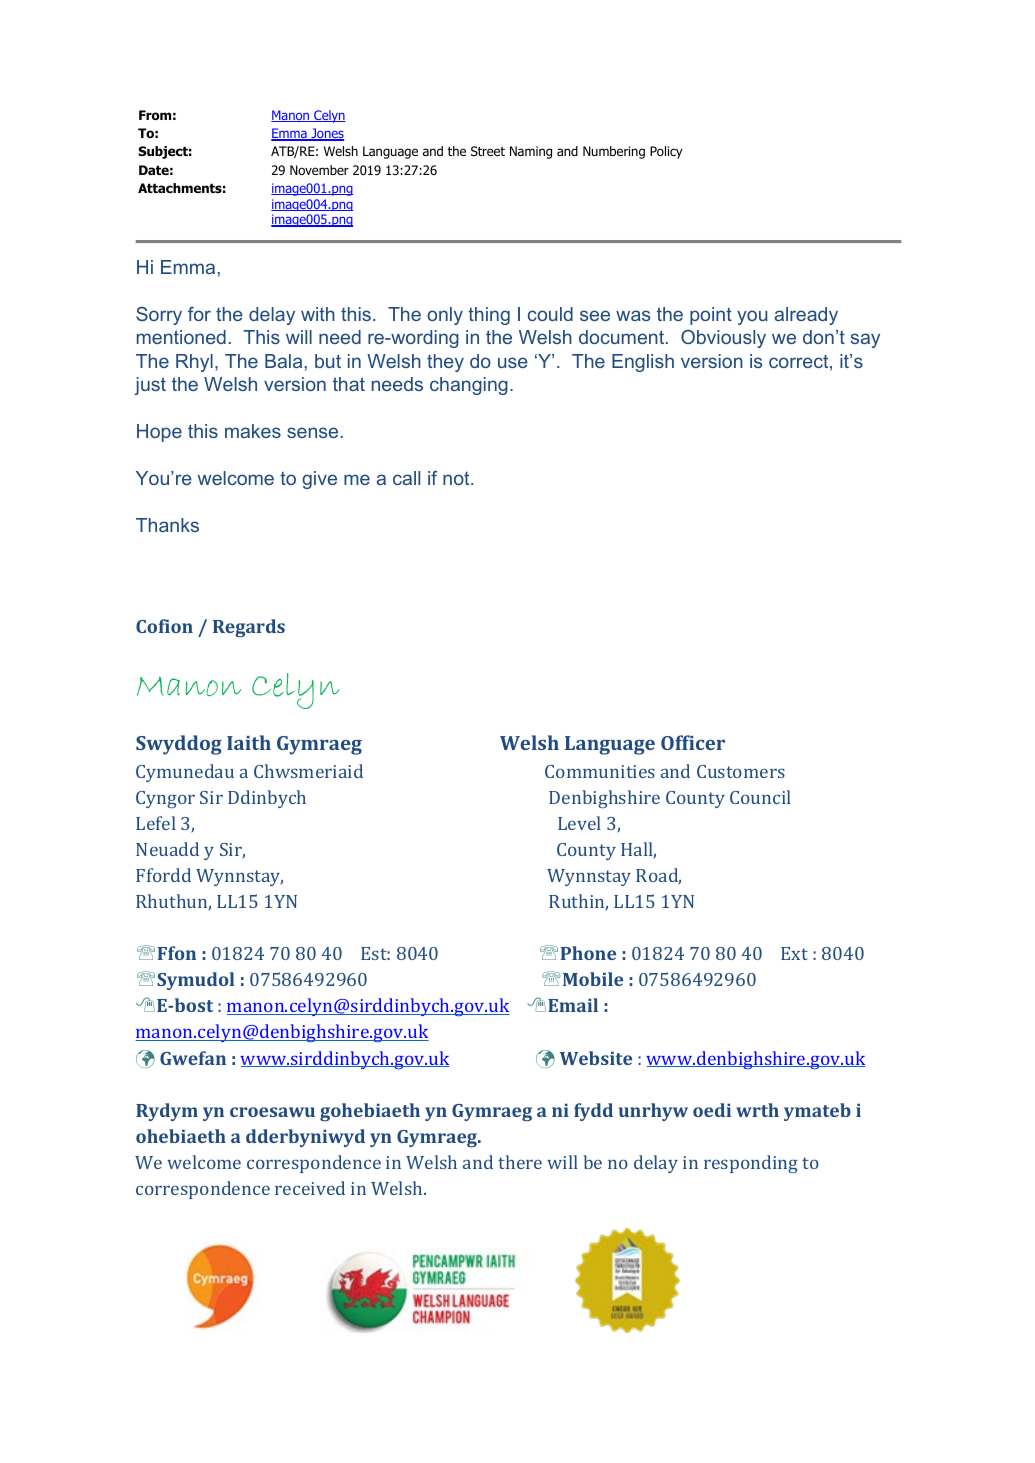 This screenshot has width=1035, height=1463. What do you see at coordinates (283, 361) in the screenshot?
I see `Bala` at bounding box center [283, 361].
